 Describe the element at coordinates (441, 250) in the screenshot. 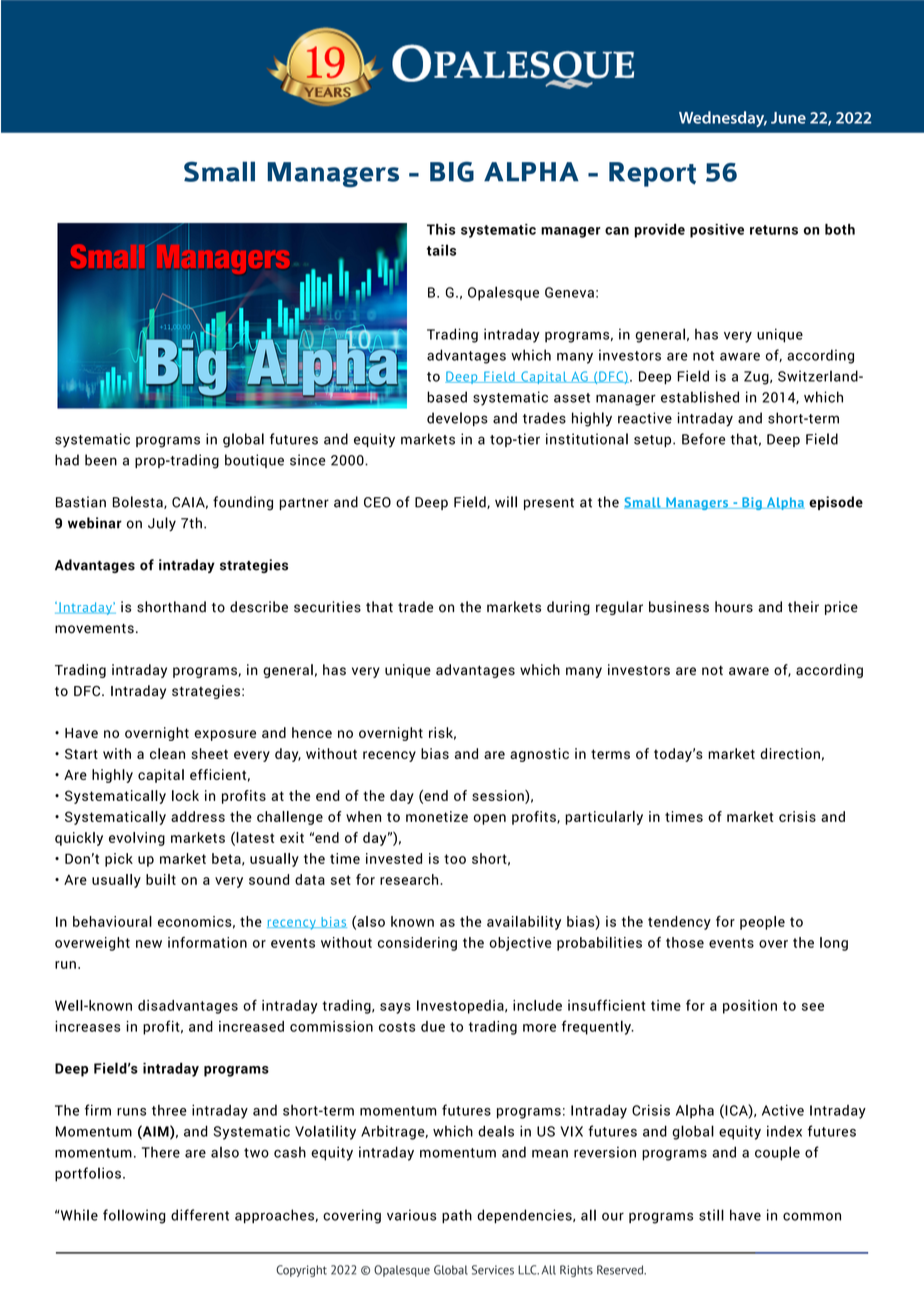

I see `tails` at that location.
